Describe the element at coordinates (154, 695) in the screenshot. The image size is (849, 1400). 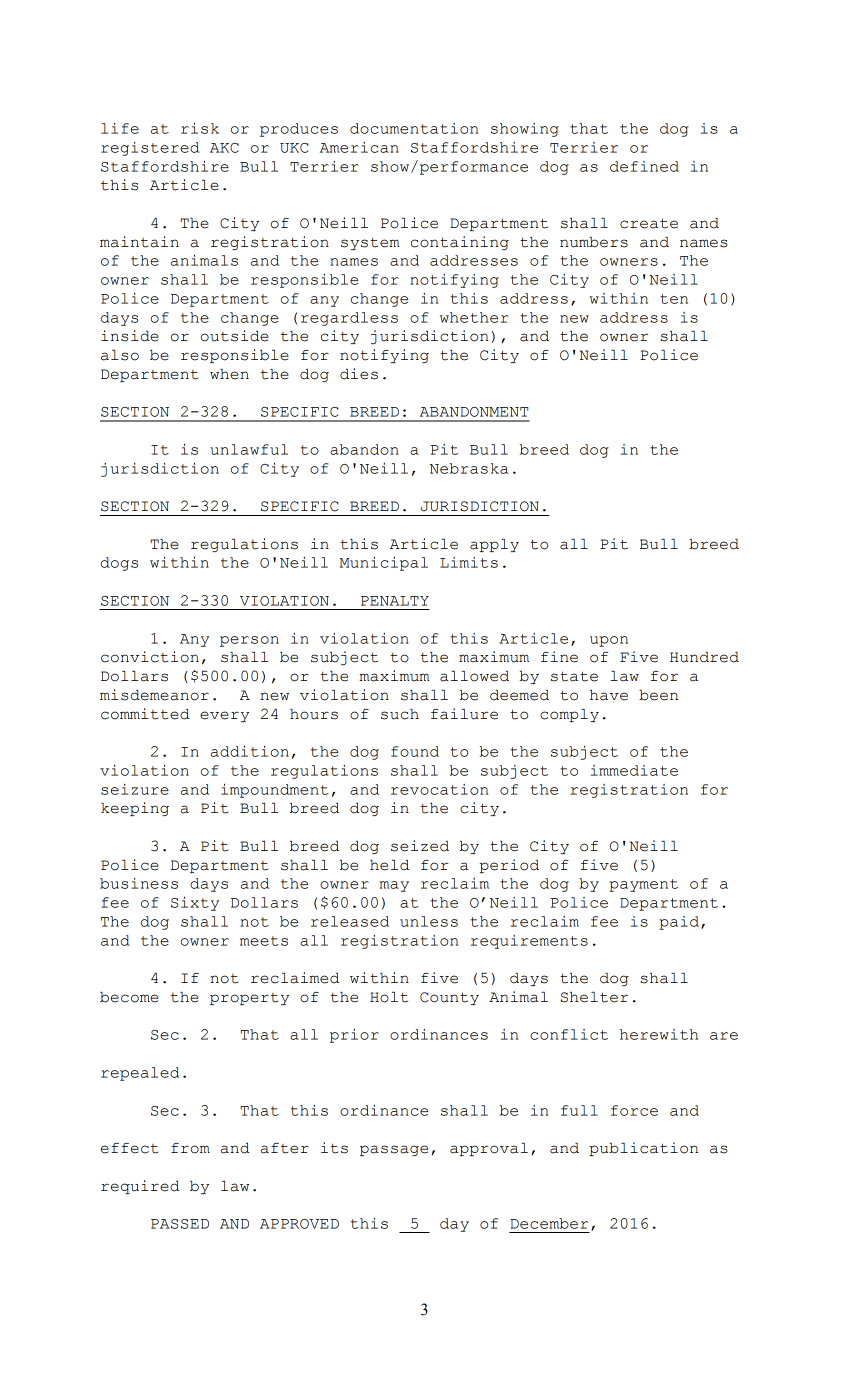
I see `misdemeanor` at that location.
